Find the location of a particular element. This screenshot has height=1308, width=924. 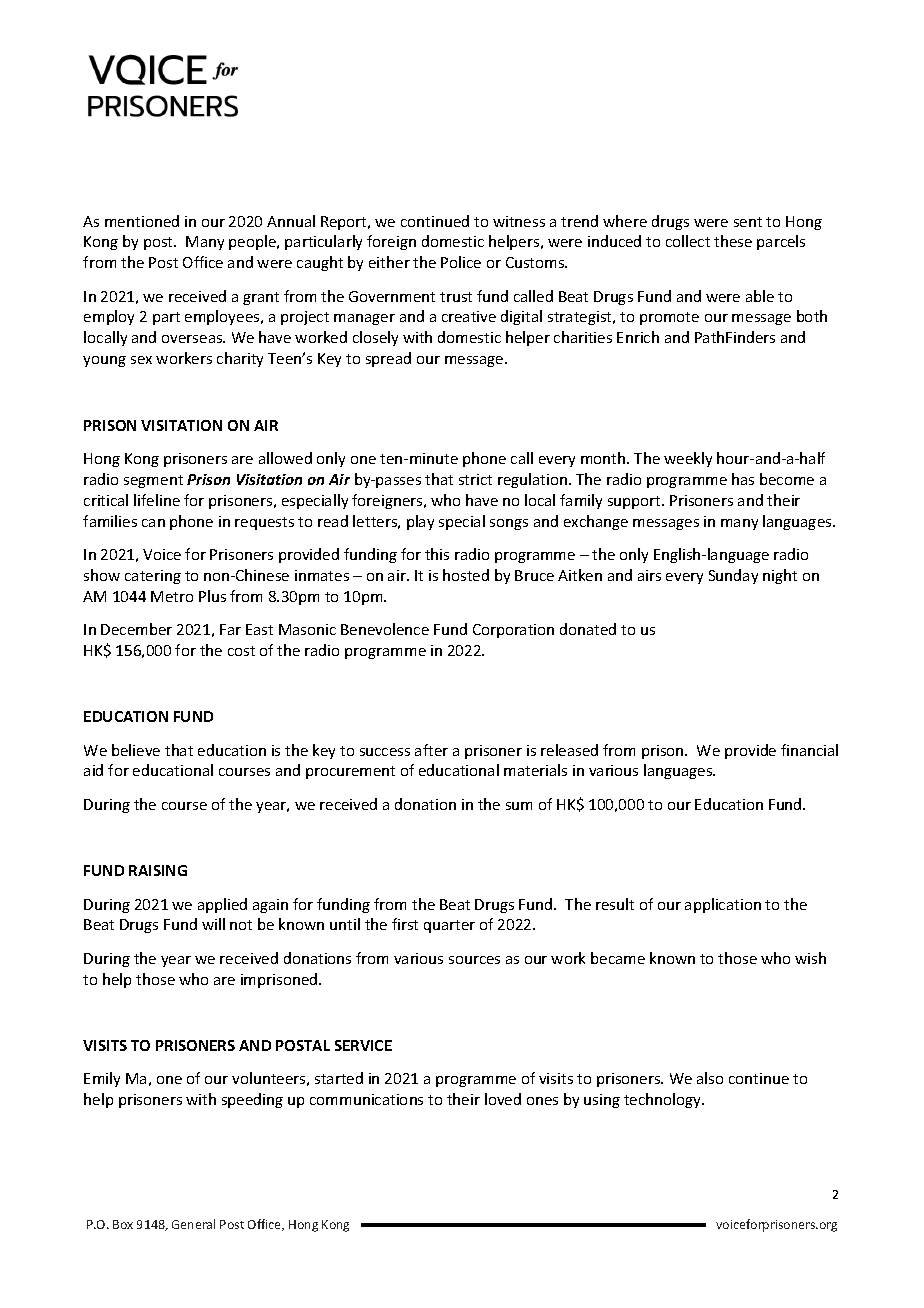

technology is located at coordinates (663, 1100).
